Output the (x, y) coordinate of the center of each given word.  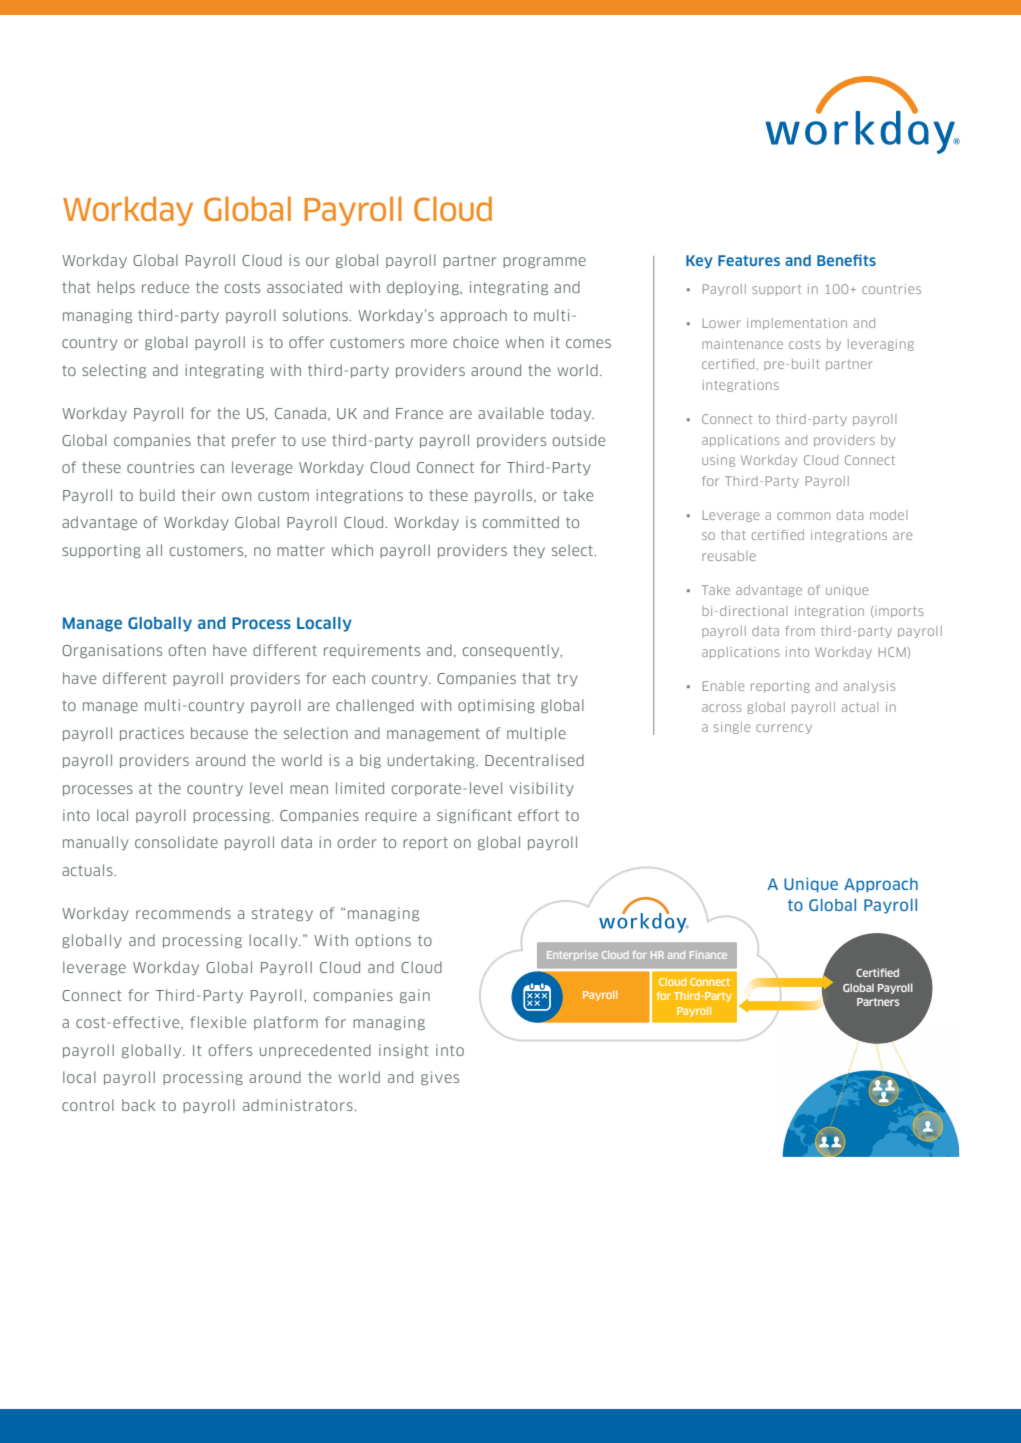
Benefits (846, 260)
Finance (708, 955)
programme (544, 262)
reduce (165, 287)
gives (440, 1078)
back (138, 1105)
